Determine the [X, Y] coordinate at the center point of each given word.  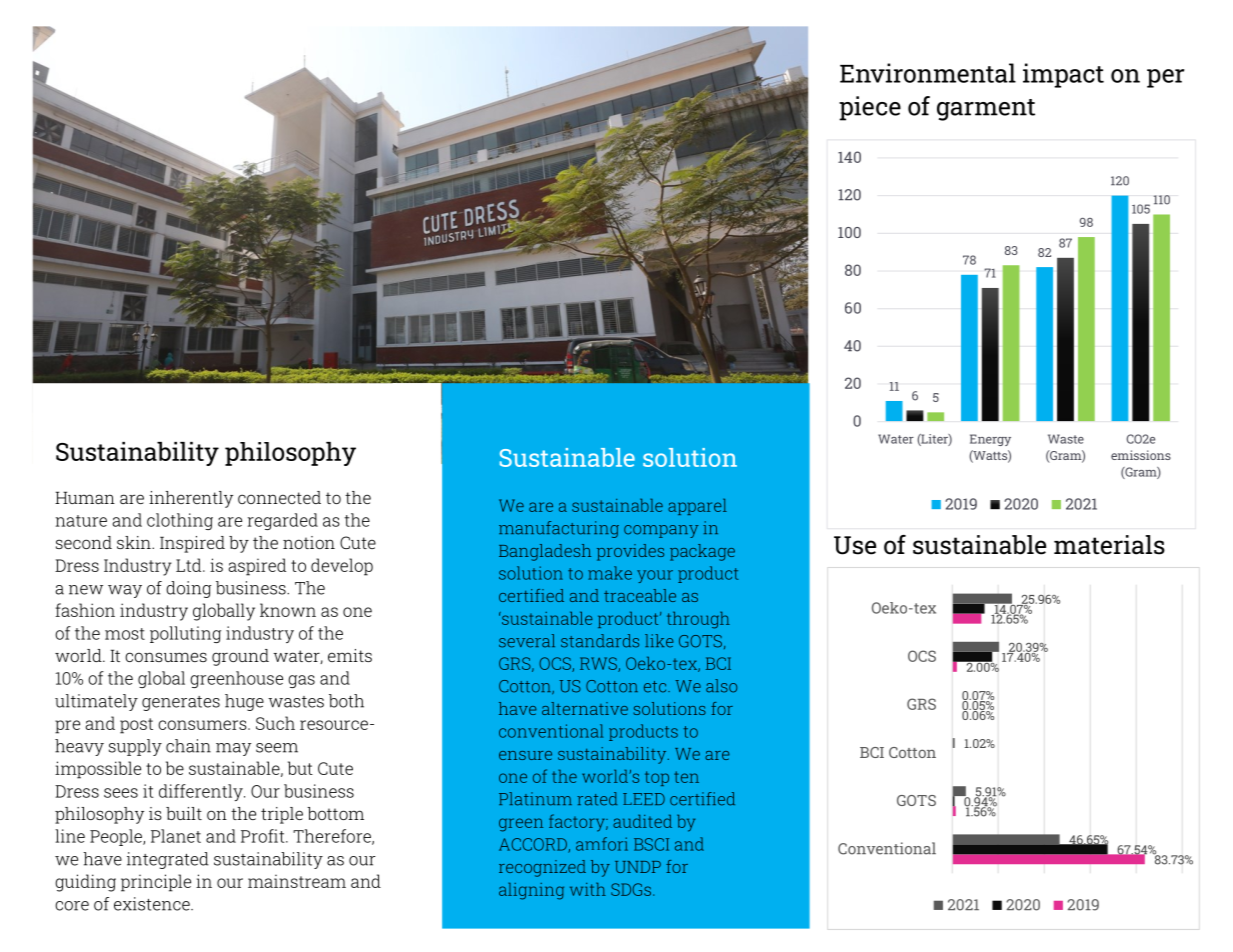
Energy [990, 440]
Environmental [928, 73]
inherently [191, 499]
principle [156, 883]
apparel [697, 507]
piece [870, 108]
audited [642, 821]
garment [986, 110]
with [588, 889]
